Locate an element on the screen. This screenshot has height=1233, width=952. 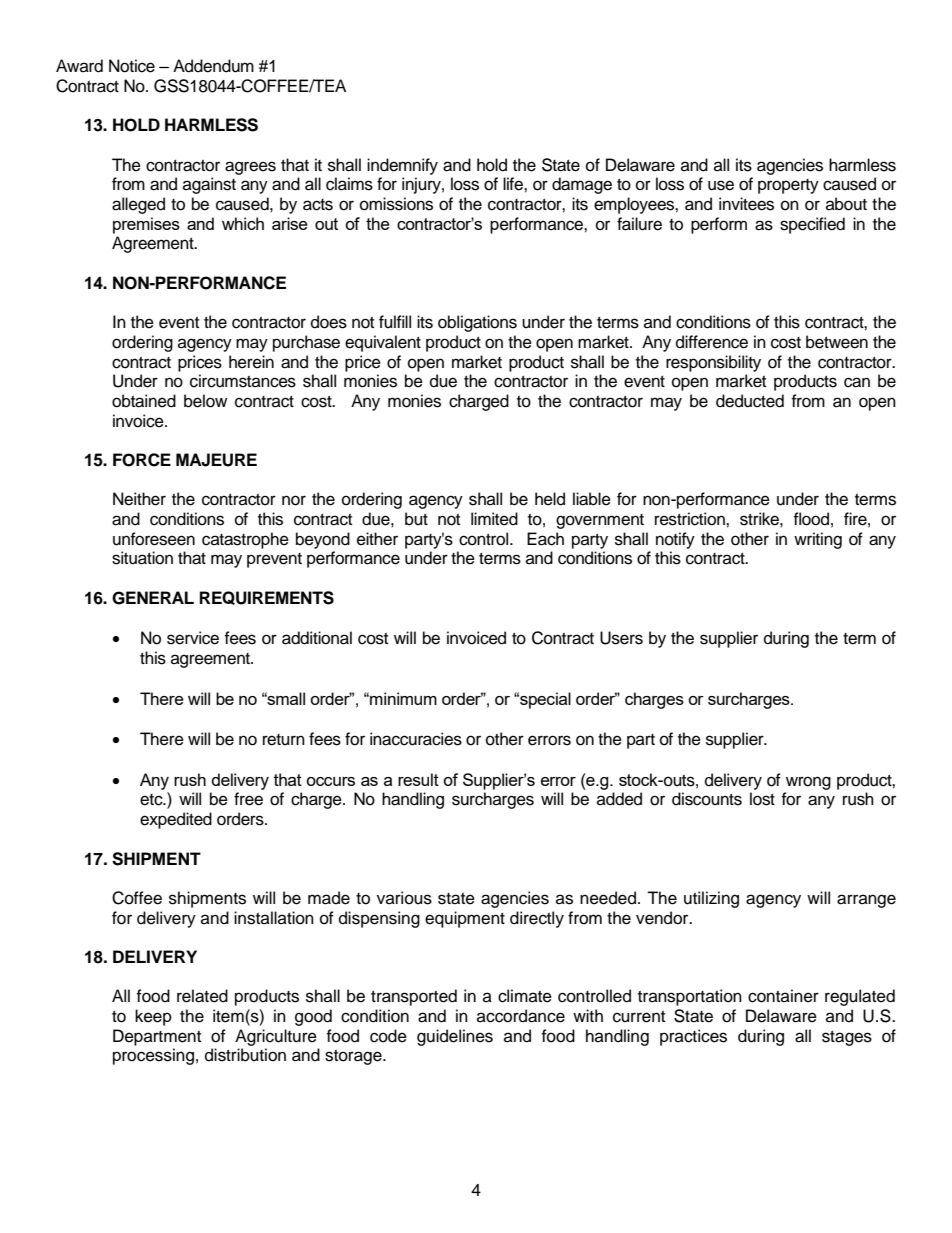
Addendum is located at coordinates (213, 66).
